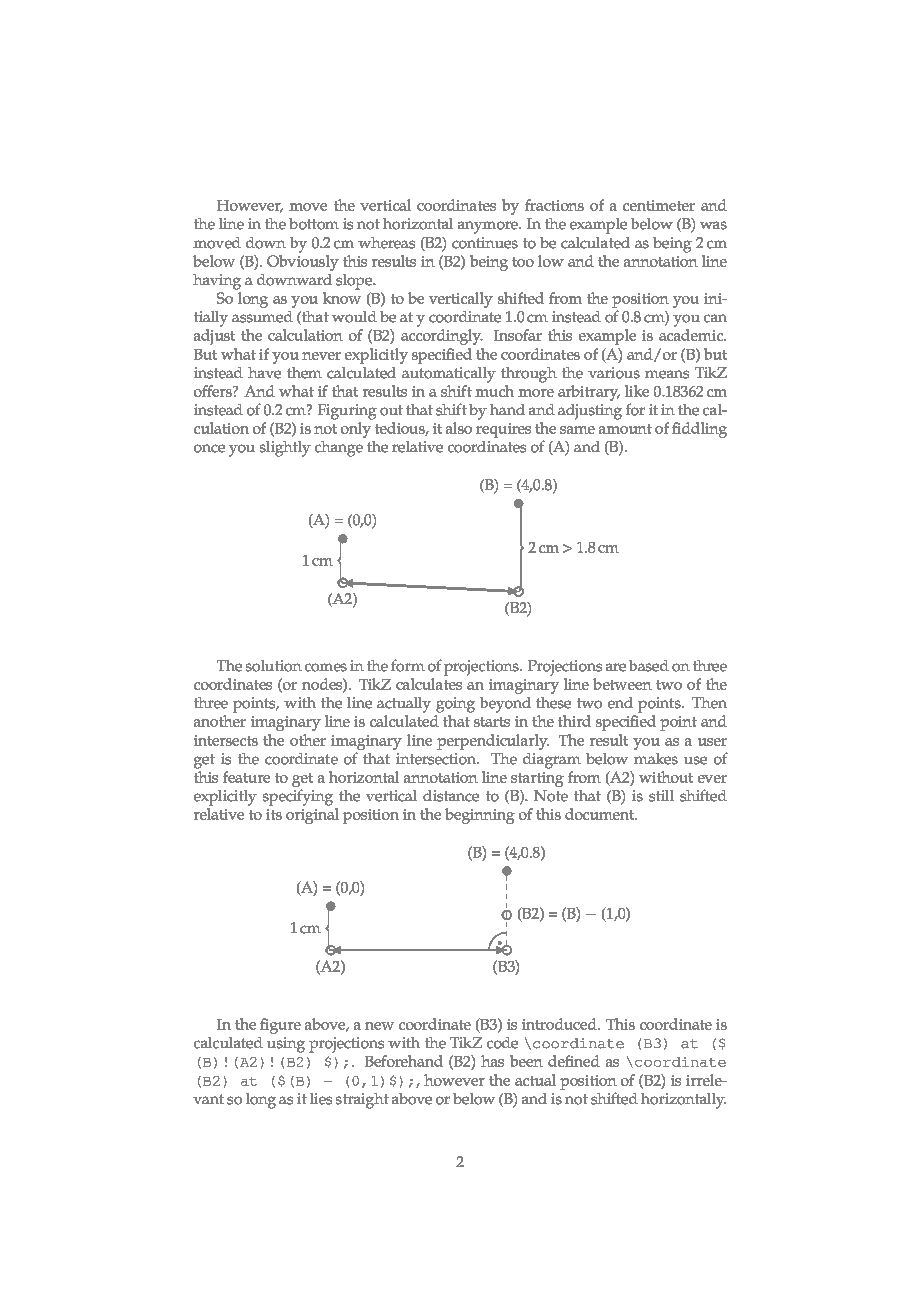  Describe the element at coordinates (485, 243) in the screenshot. I see `continues` at that location.
